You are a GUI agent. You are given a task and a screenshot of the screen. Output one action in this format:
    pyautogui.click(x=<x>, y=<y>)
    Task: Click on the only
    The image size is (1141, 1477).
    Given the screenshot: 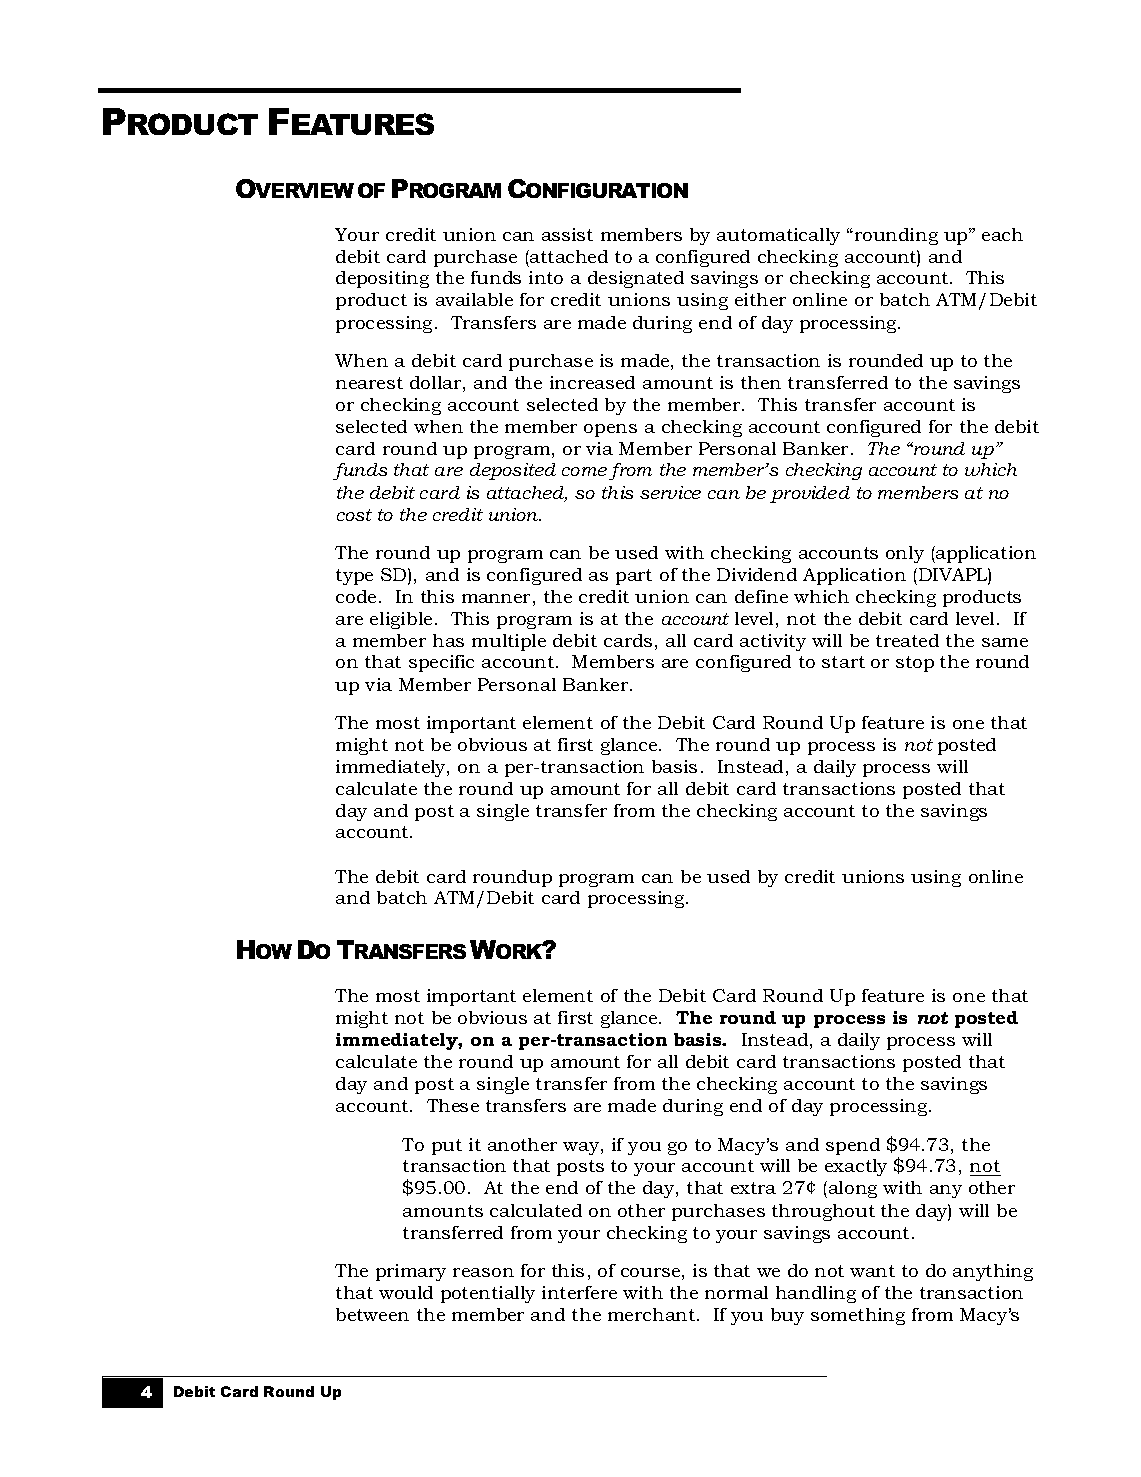 What is the action you would take?
    pyautogui.click(x=905, y=554)
